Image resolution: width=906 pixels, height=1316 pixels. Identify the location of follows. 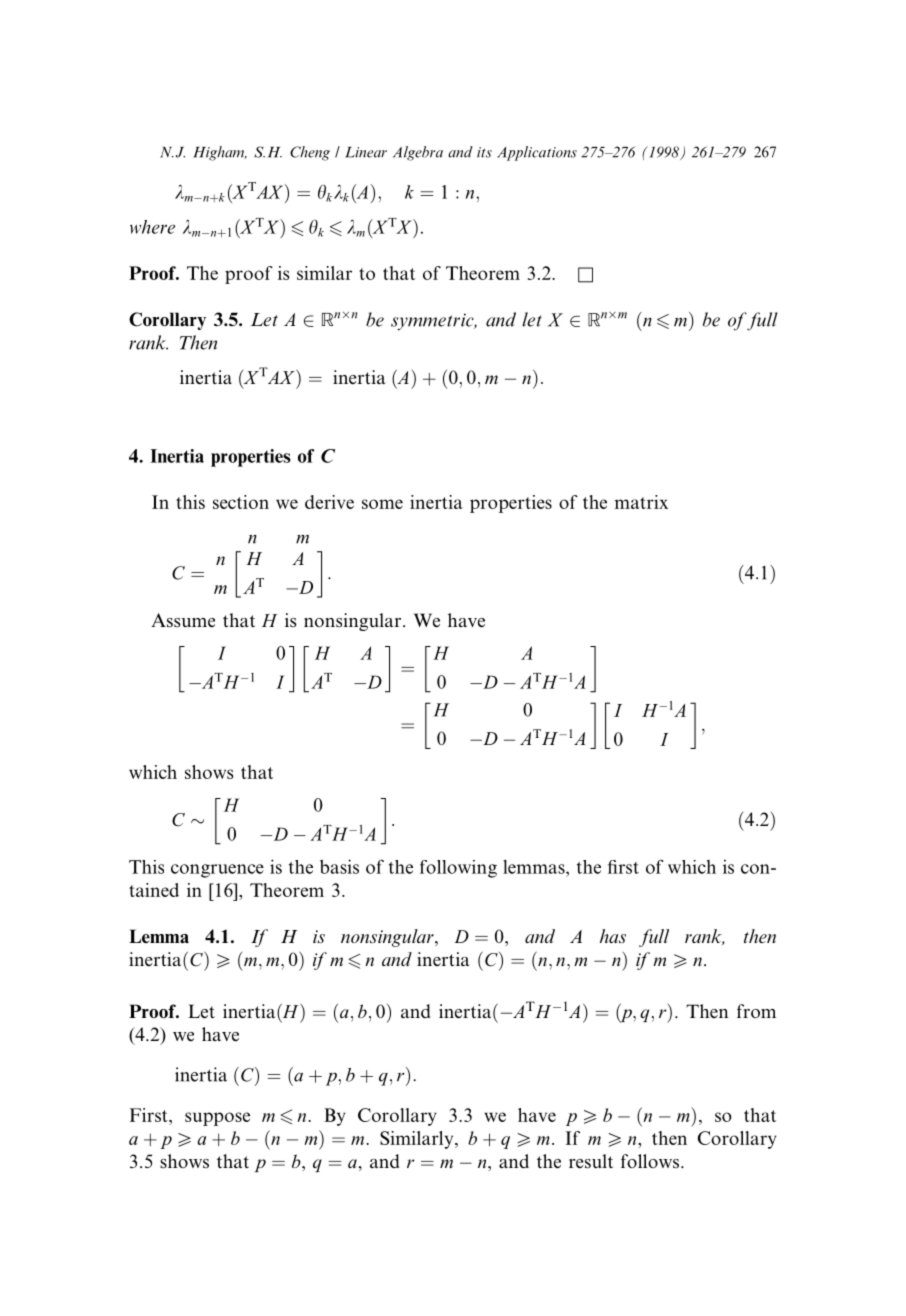
(651, 1161).
